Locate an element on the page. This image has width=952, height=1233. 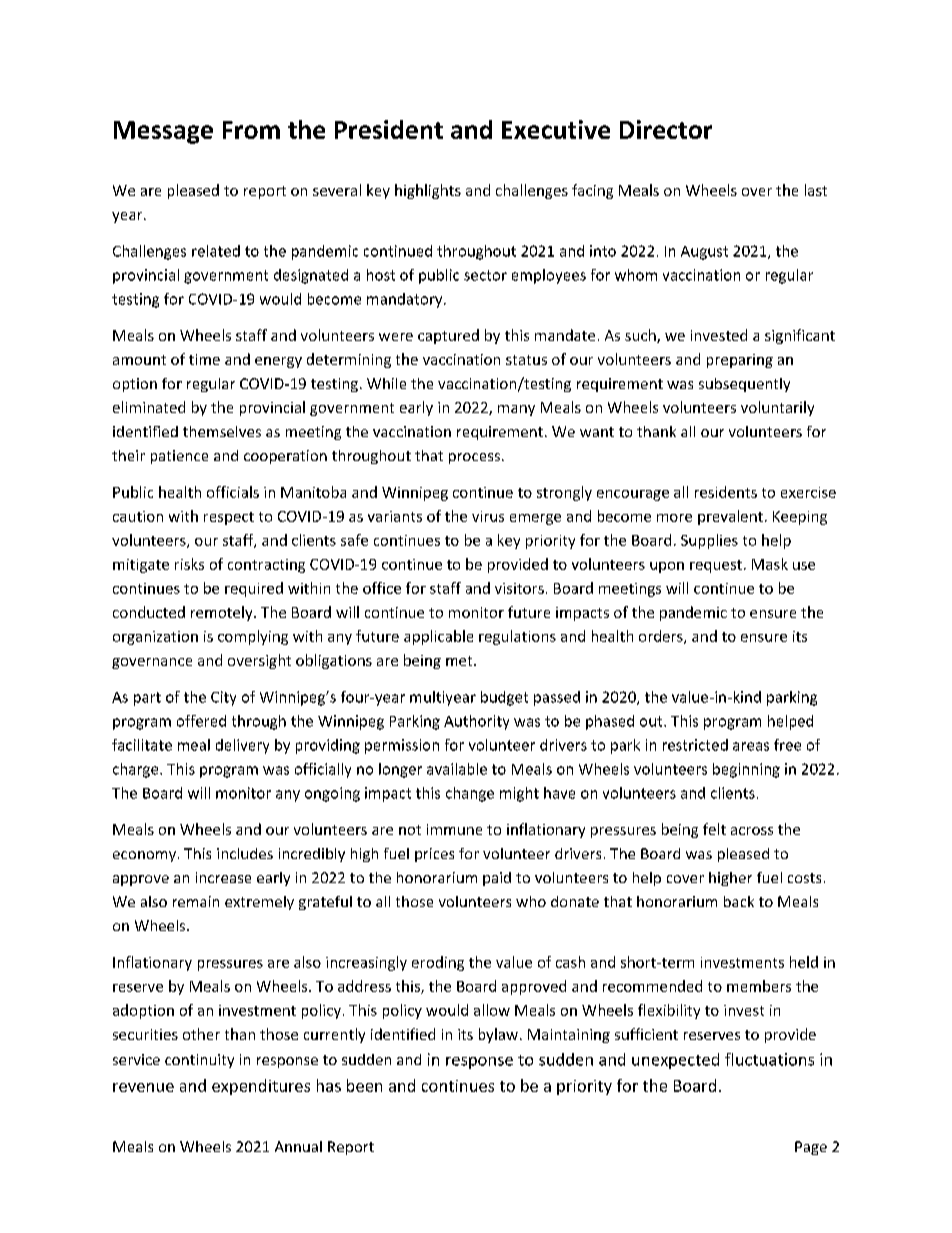
residents is located at coordinates (726, 492).
